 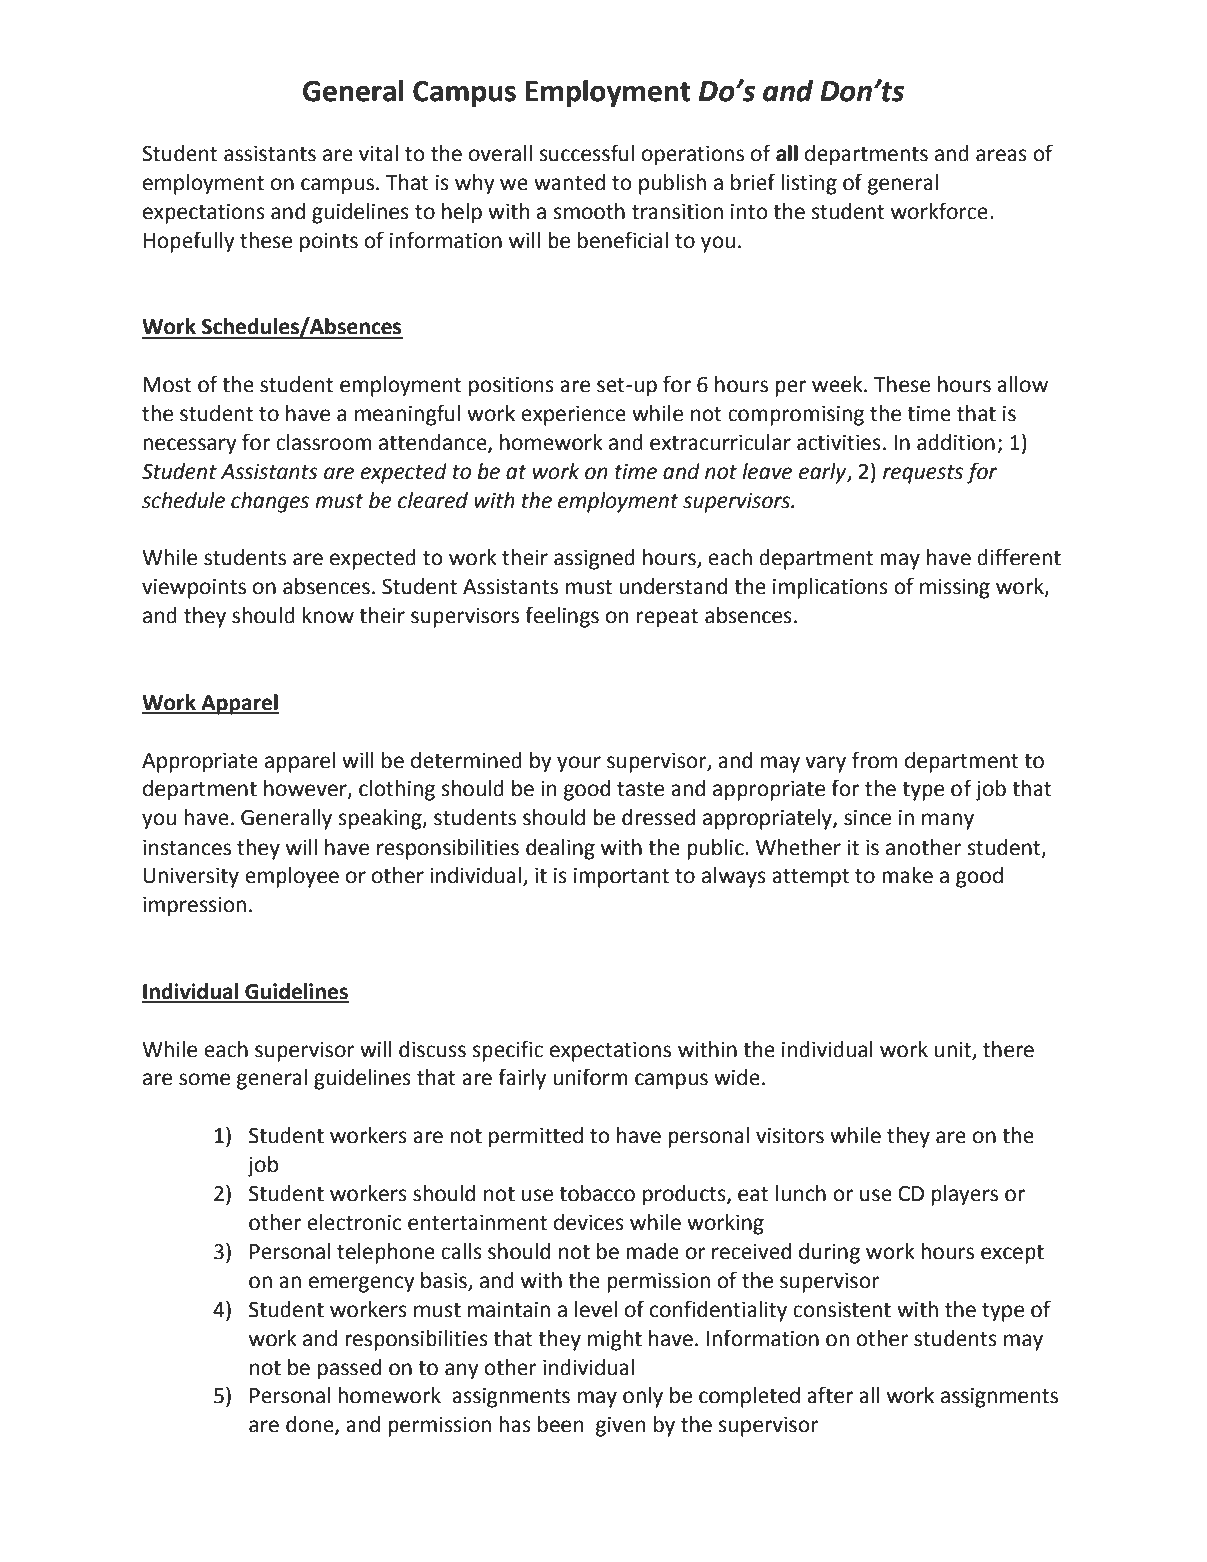 What do you see at coordinates (954, 1050) in the screenshot?
I see `unit` at bounding box center [954, 1050].
